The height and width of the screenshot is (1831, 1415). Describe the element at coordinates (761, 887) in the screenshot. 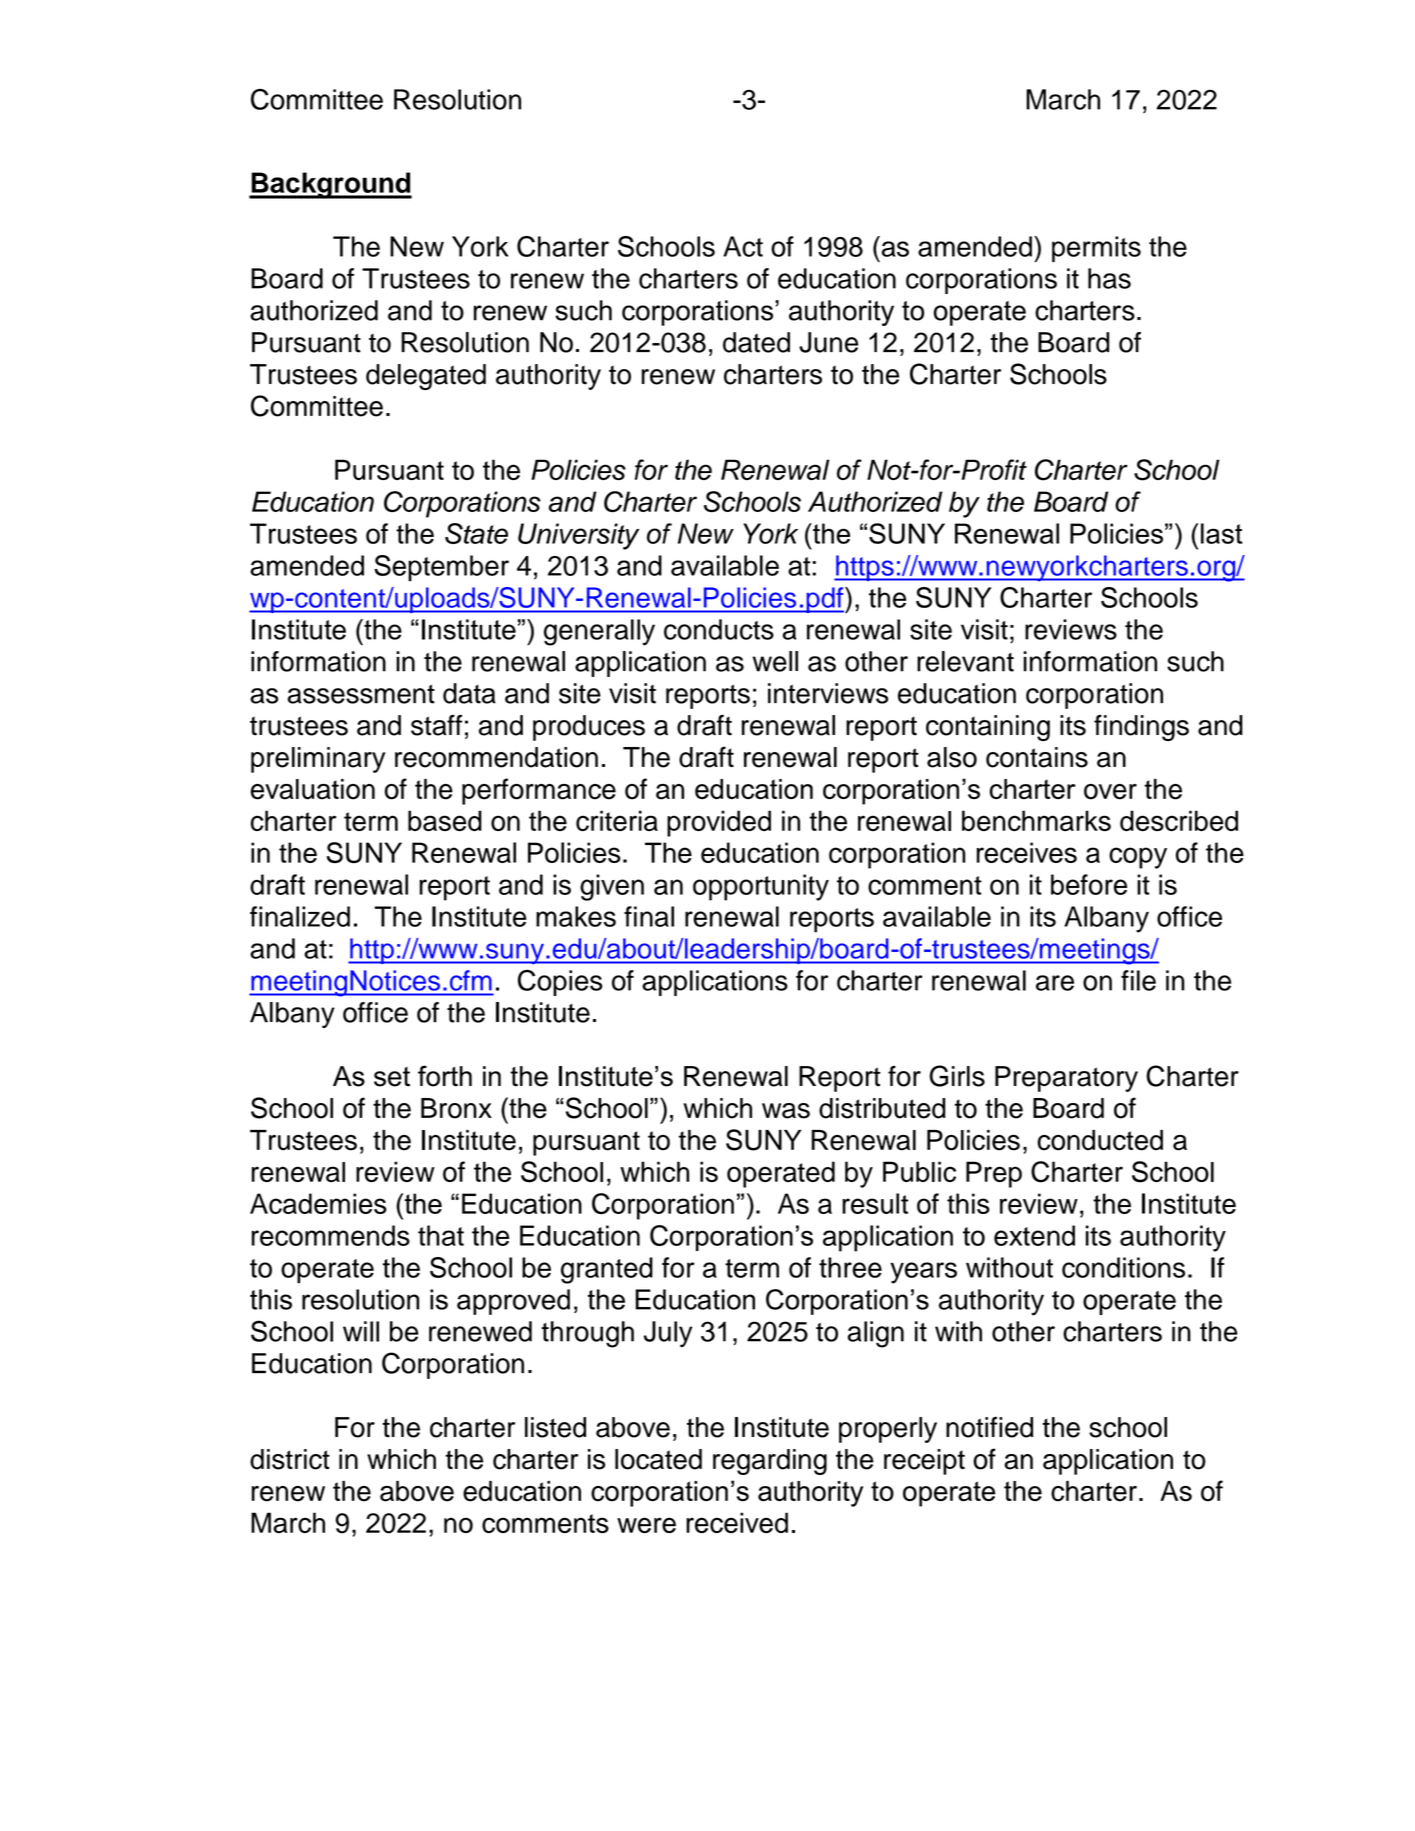

I see `opportunity` at that location.
